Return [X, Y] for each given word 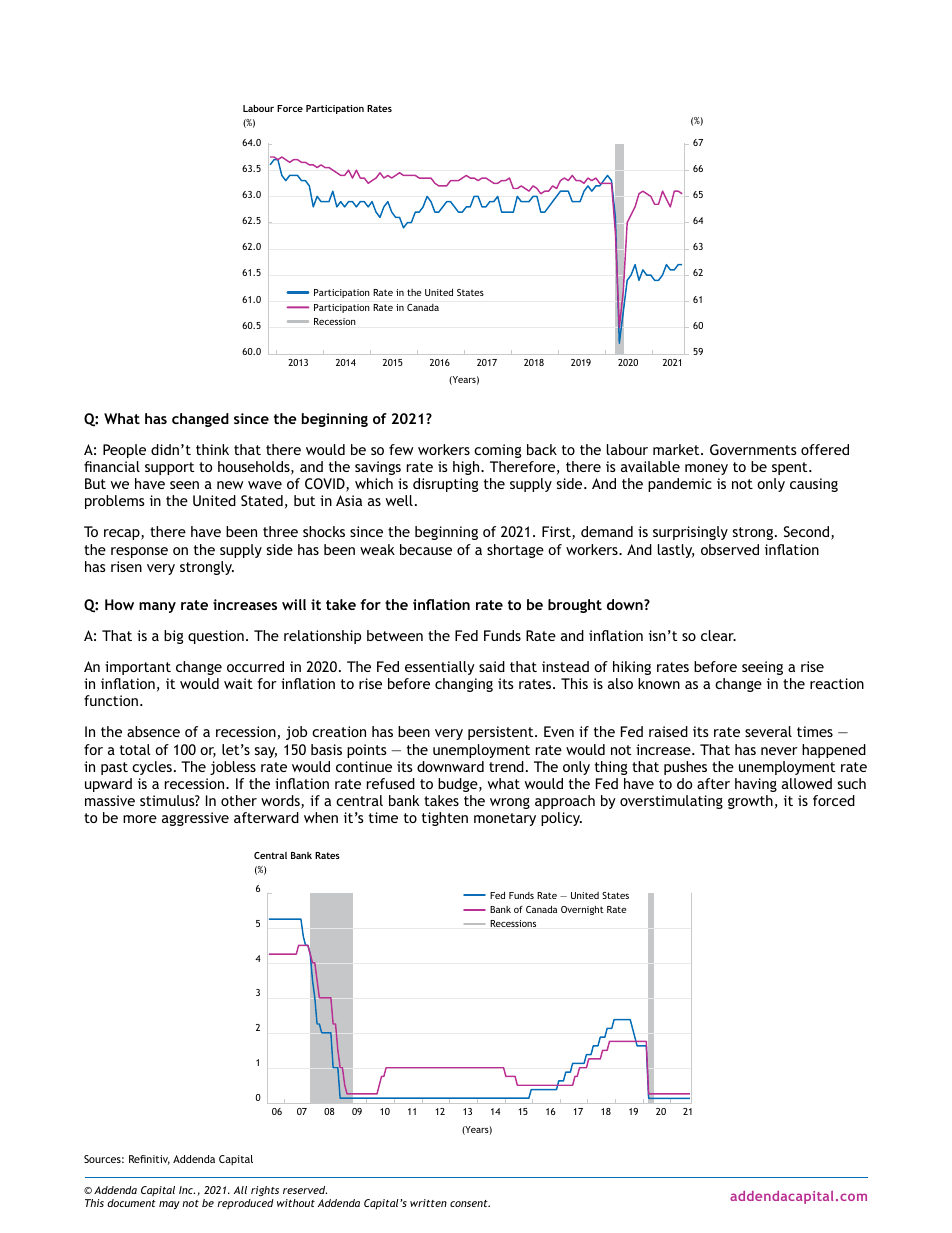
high [467, 468]
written [428, 1203]
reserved [305, 1190]
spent [791, 468]
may [169, 1205]
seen [184, 485]
